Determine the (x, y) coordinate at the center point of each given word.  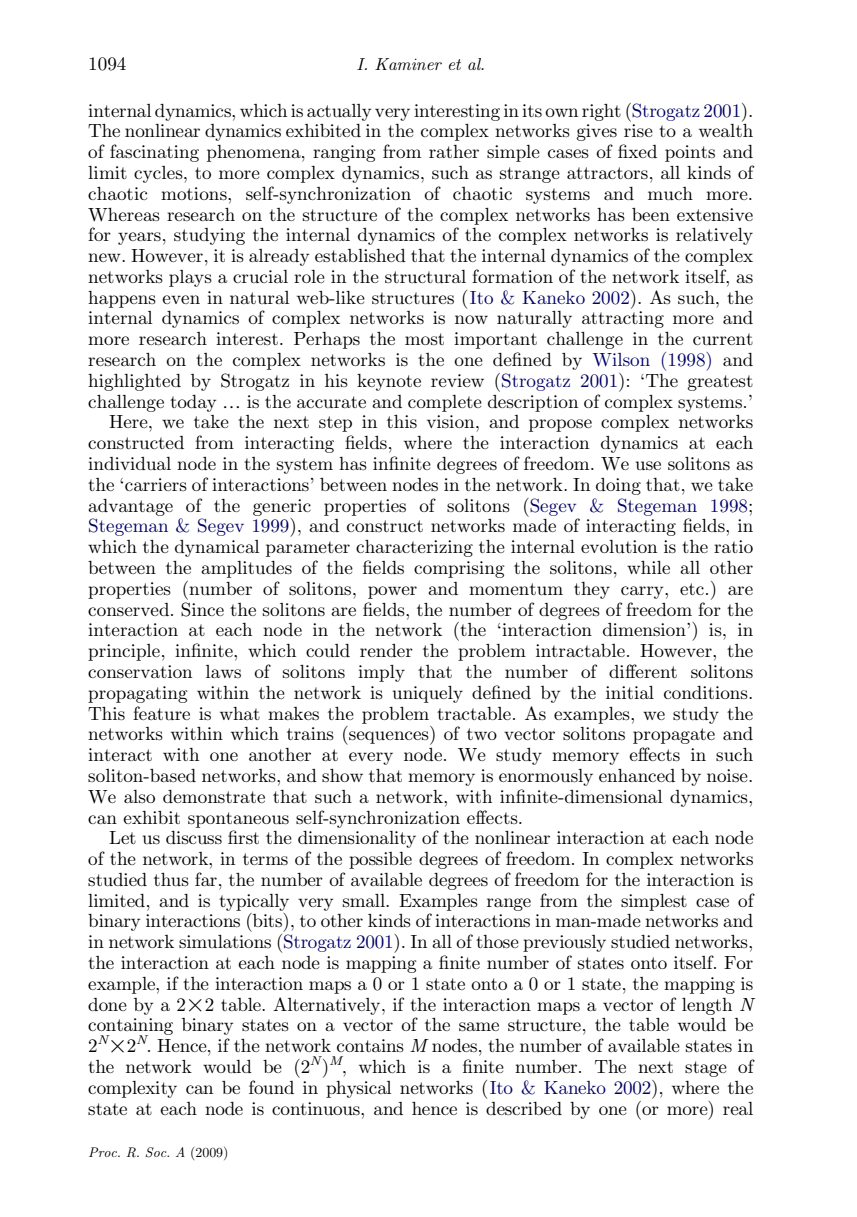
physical (358, 1089)
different (643, 671)
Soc (157, 1152)
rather (454, 151)
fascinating (154, 153)
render (386, 650)
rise (638, 130)
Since (202, 609)
